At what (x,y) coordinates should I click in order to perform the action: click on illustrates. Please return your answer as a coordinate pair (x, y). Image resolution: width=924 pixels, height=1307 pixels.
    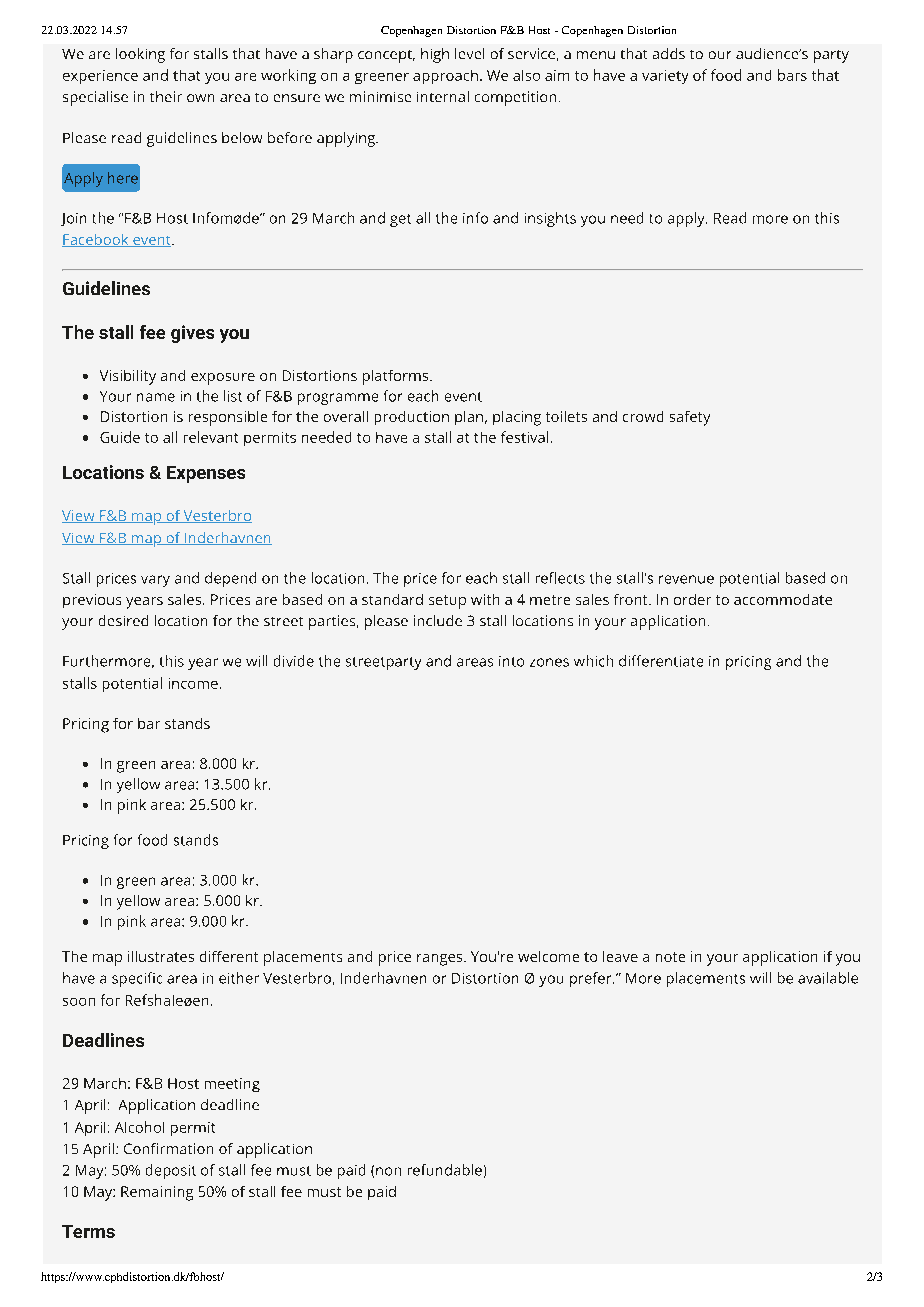
    Looking at the image, I should click on (161, 956).
